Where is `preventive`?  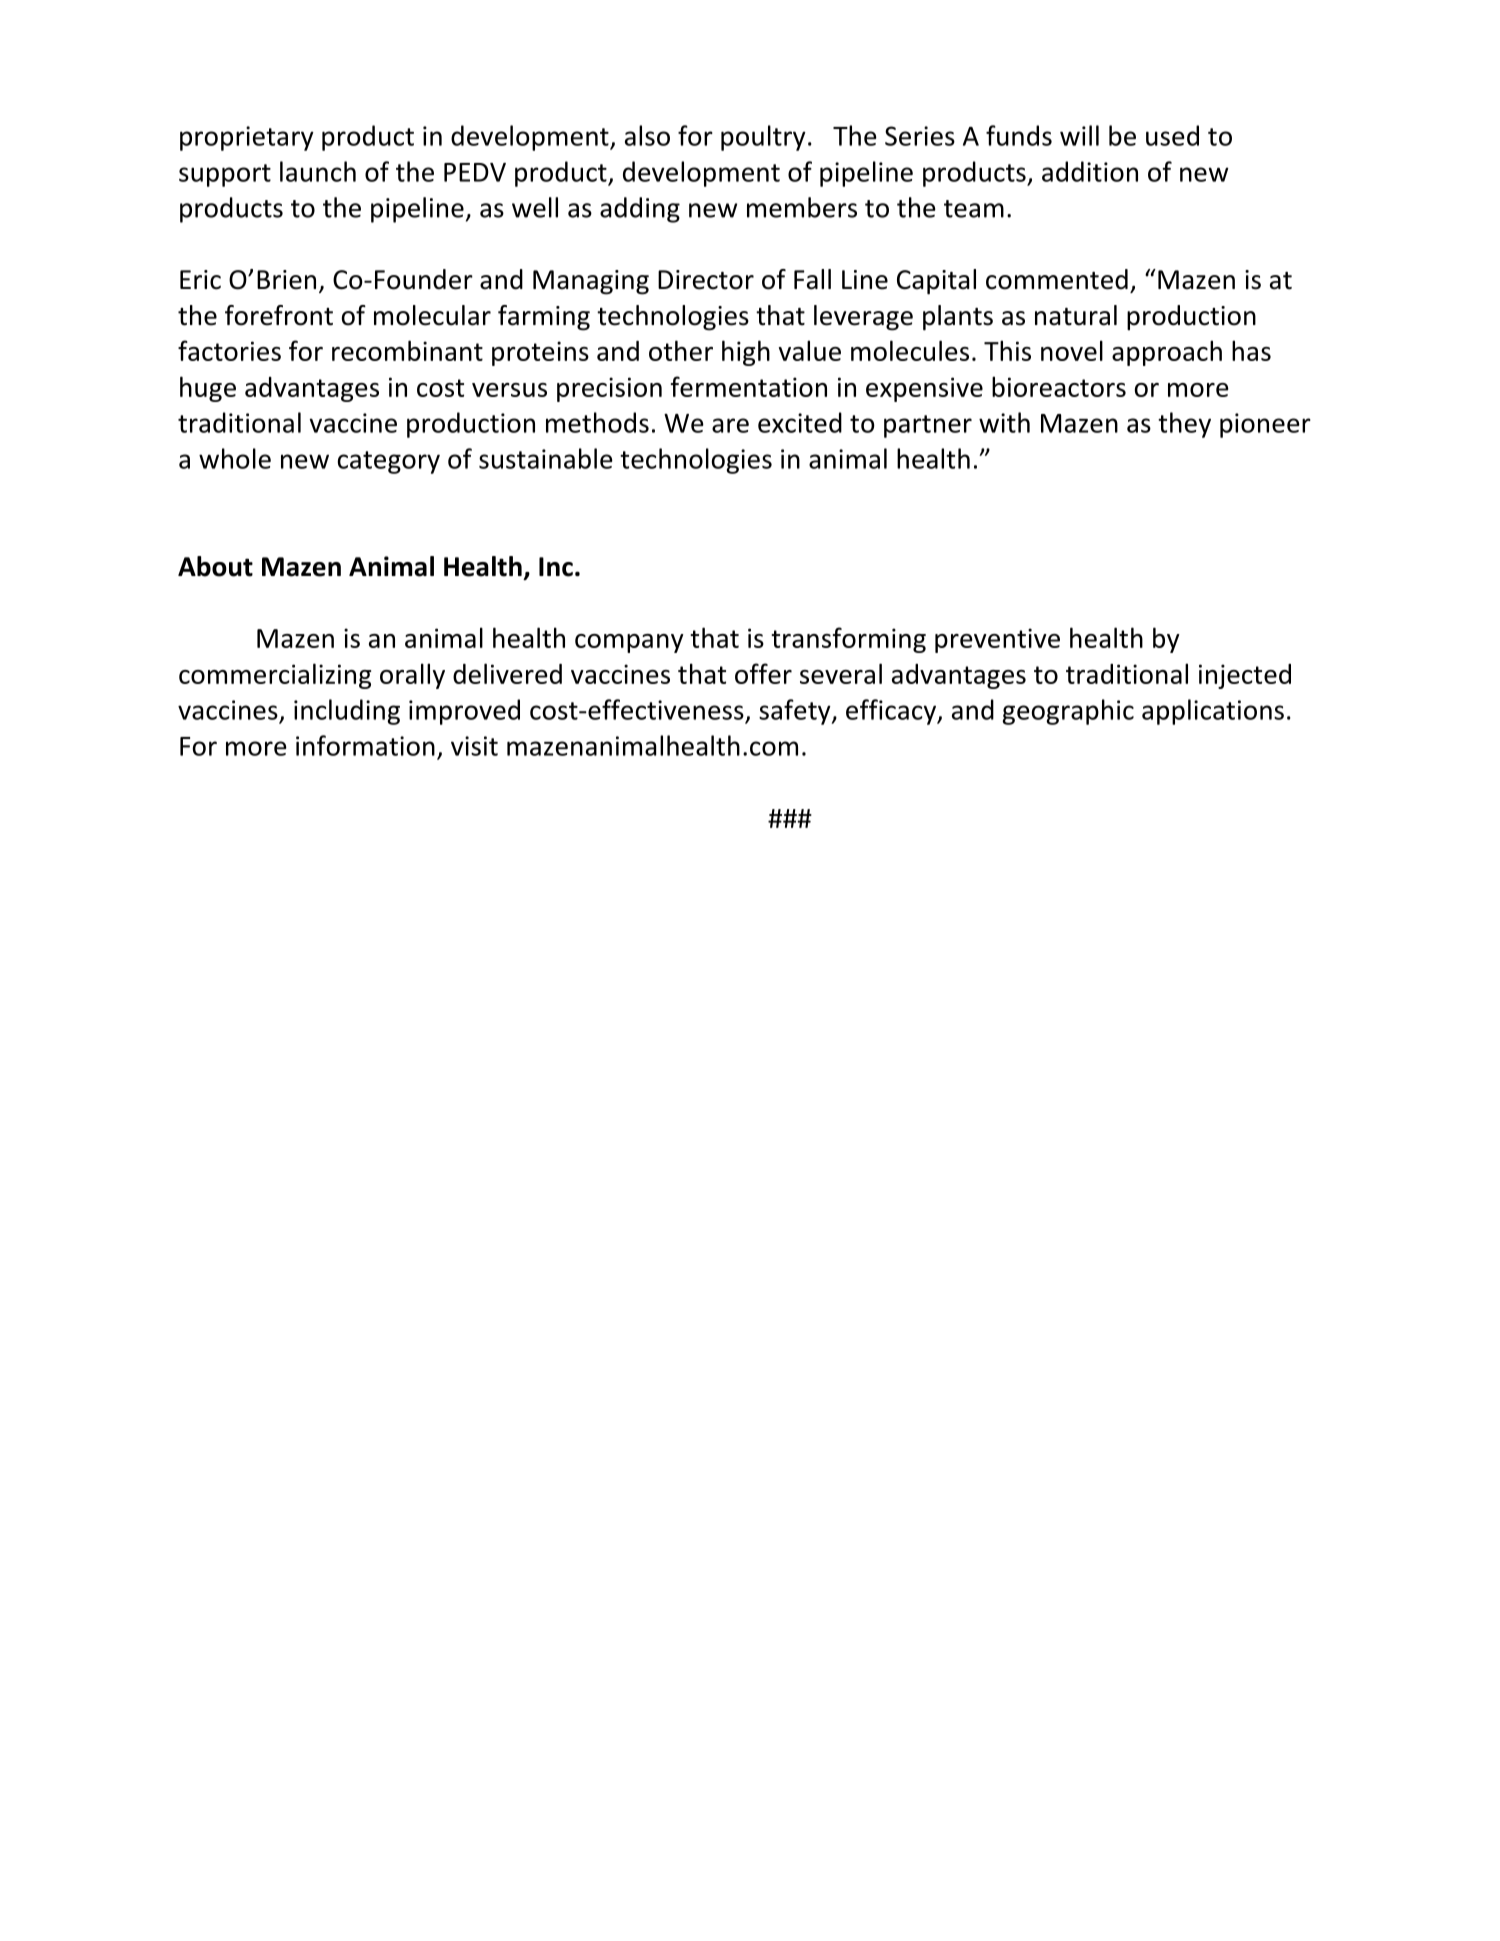
preventive is located at coordinates (997, 640).
